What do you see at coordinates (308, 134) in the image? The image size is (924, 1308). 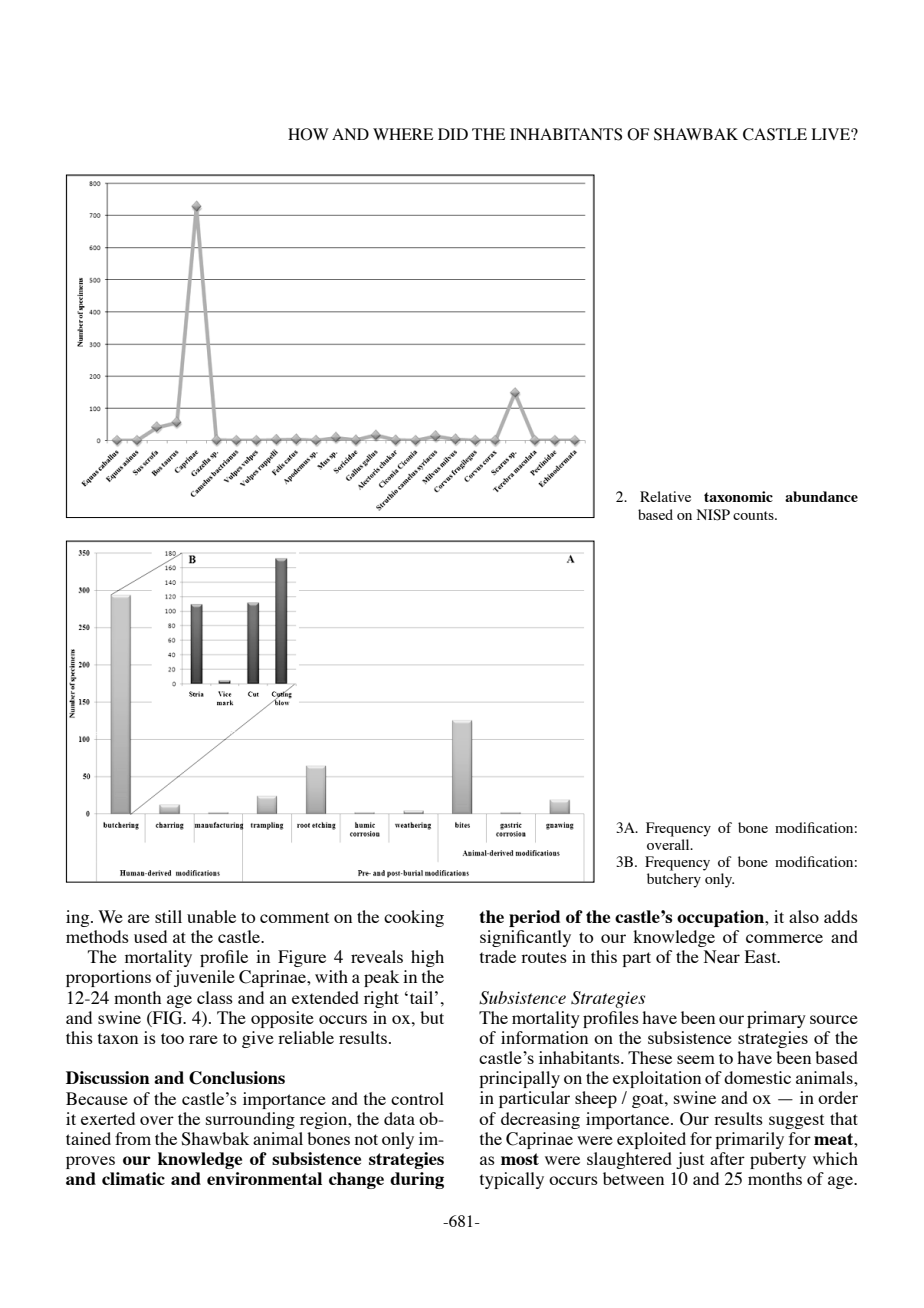 I see `How` at bounding box center [308, 134].
